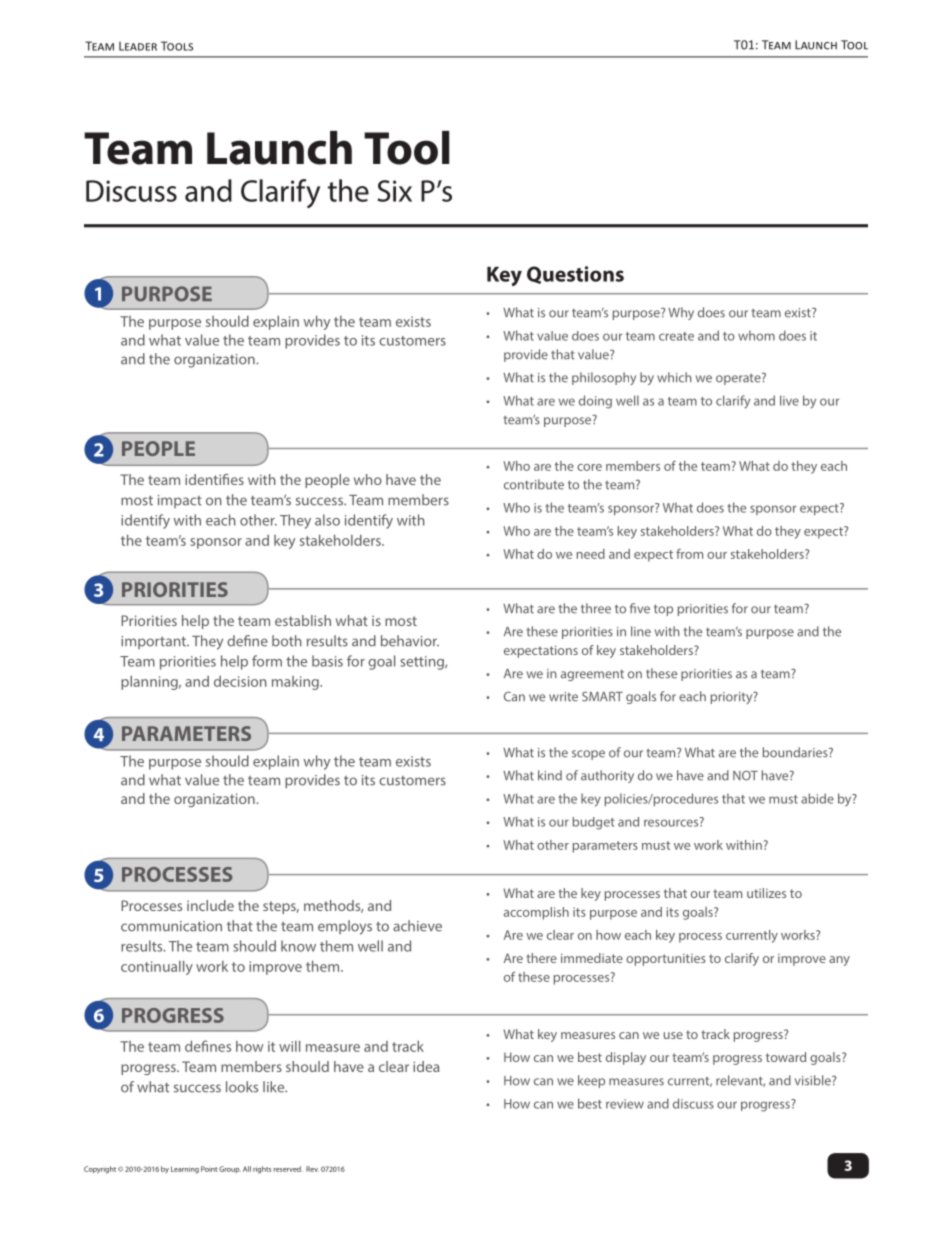  What do you see at coordinates (410, 641) in the screenshot?
I see `behavior` at bounding box center [410, 641].
